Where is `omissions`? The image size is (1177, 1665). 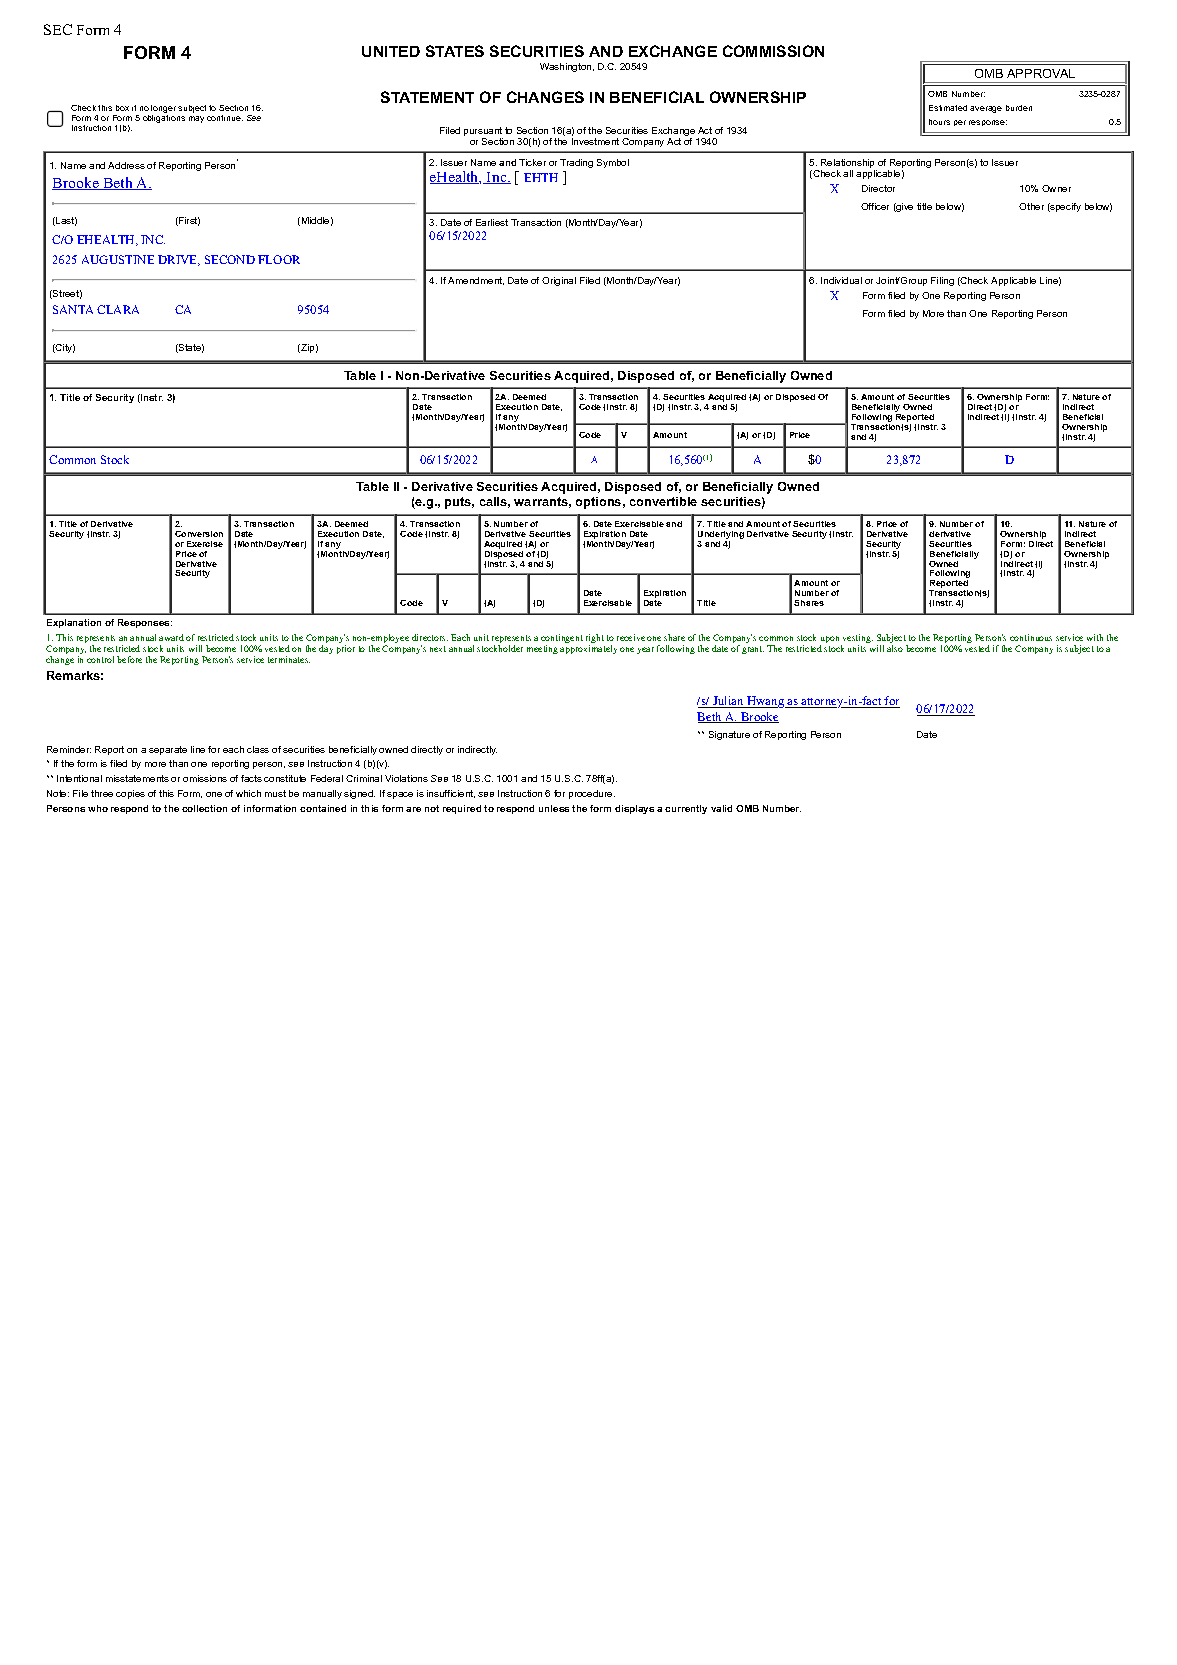 omissions is located at coordinates (205, 778).
